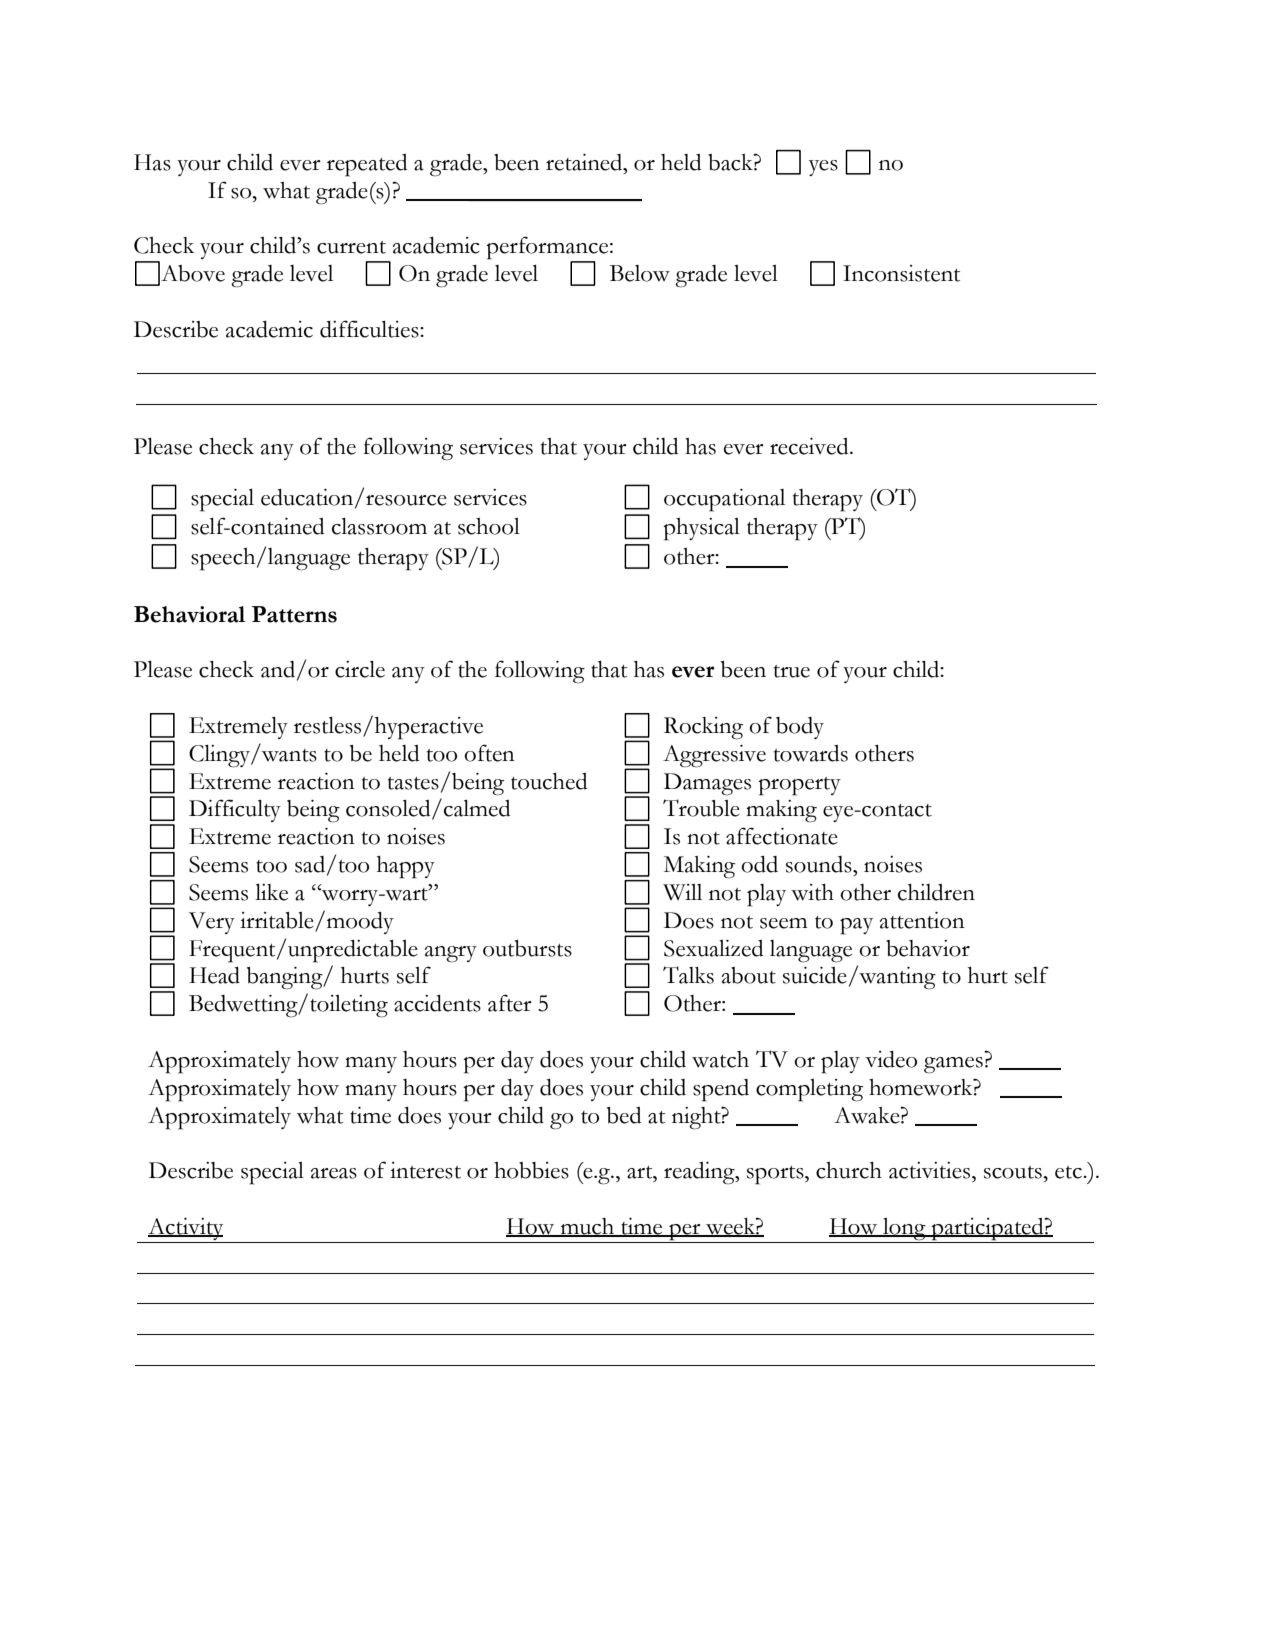  I want to click on areas, so click(334, 1173).
